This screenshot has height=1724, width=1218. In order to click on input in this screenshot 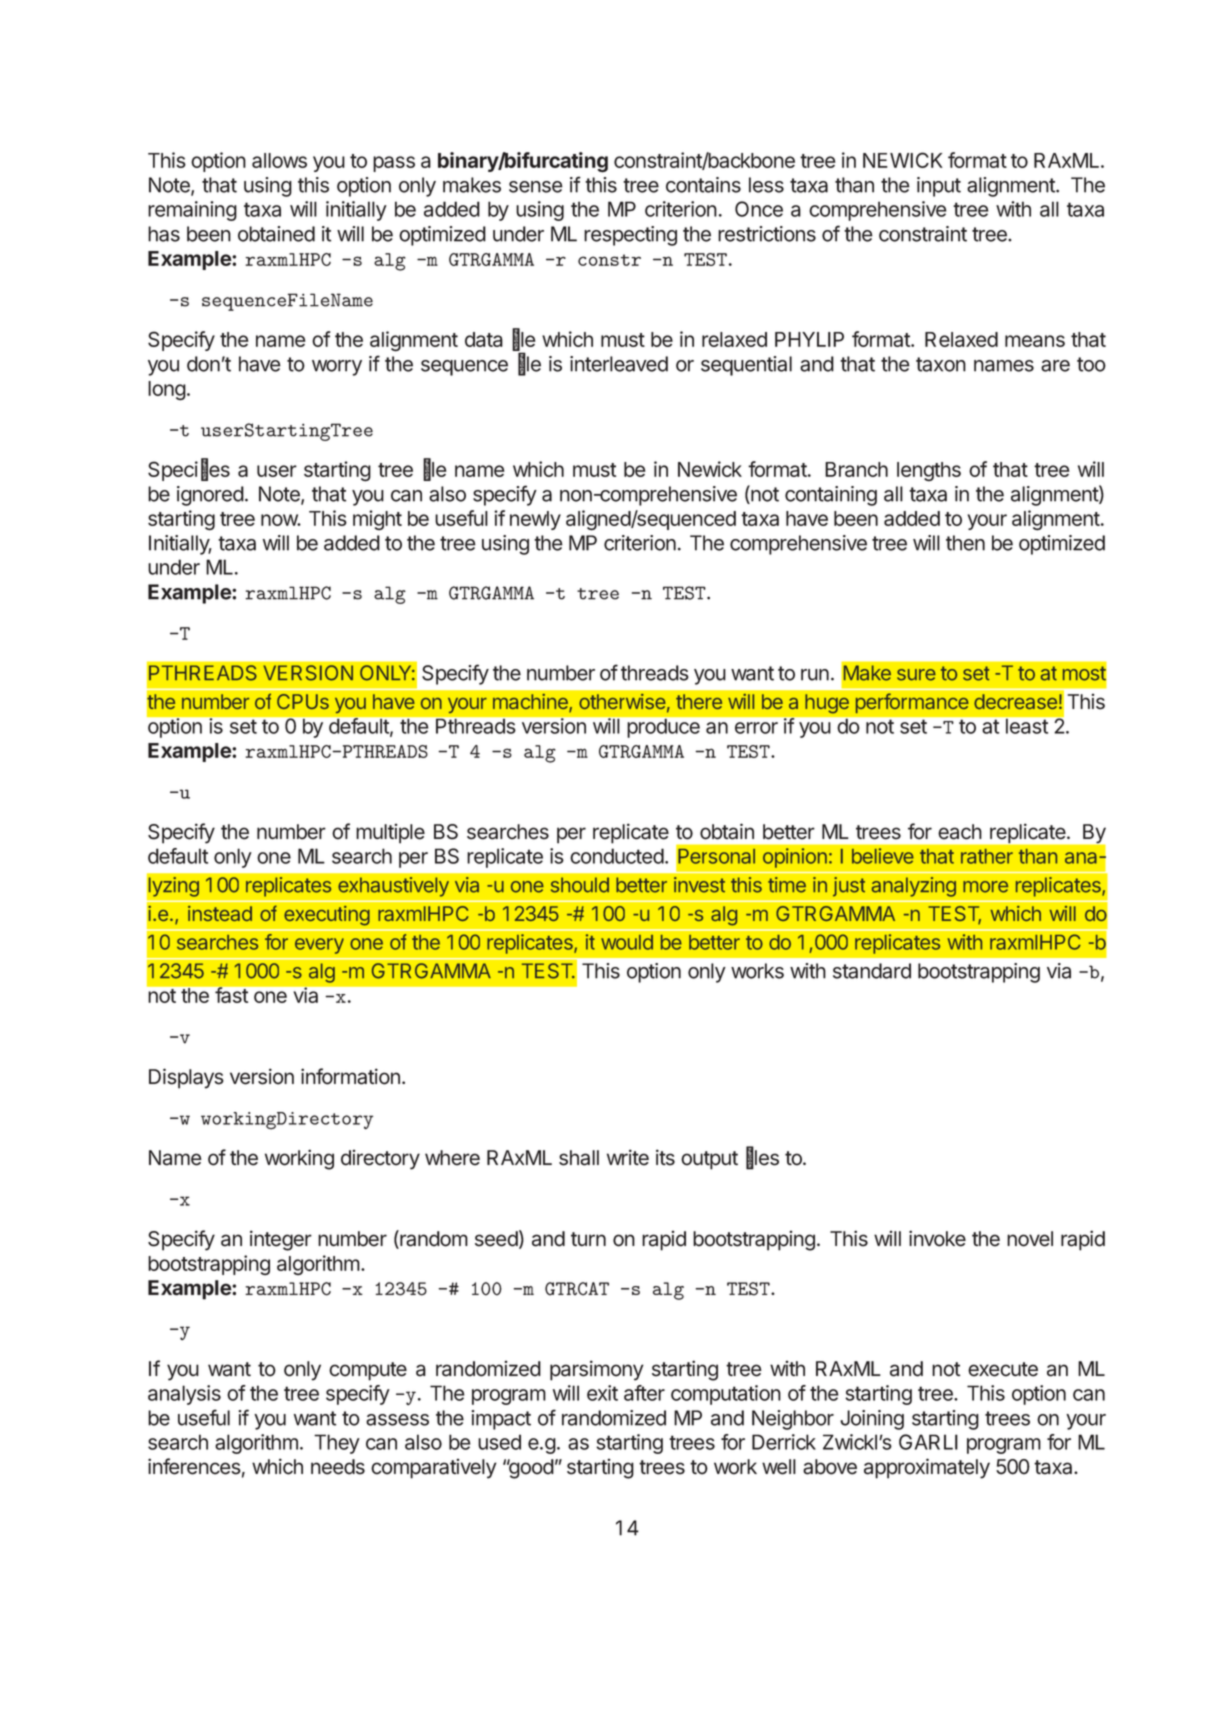, I will do `click(939, 187)`.
